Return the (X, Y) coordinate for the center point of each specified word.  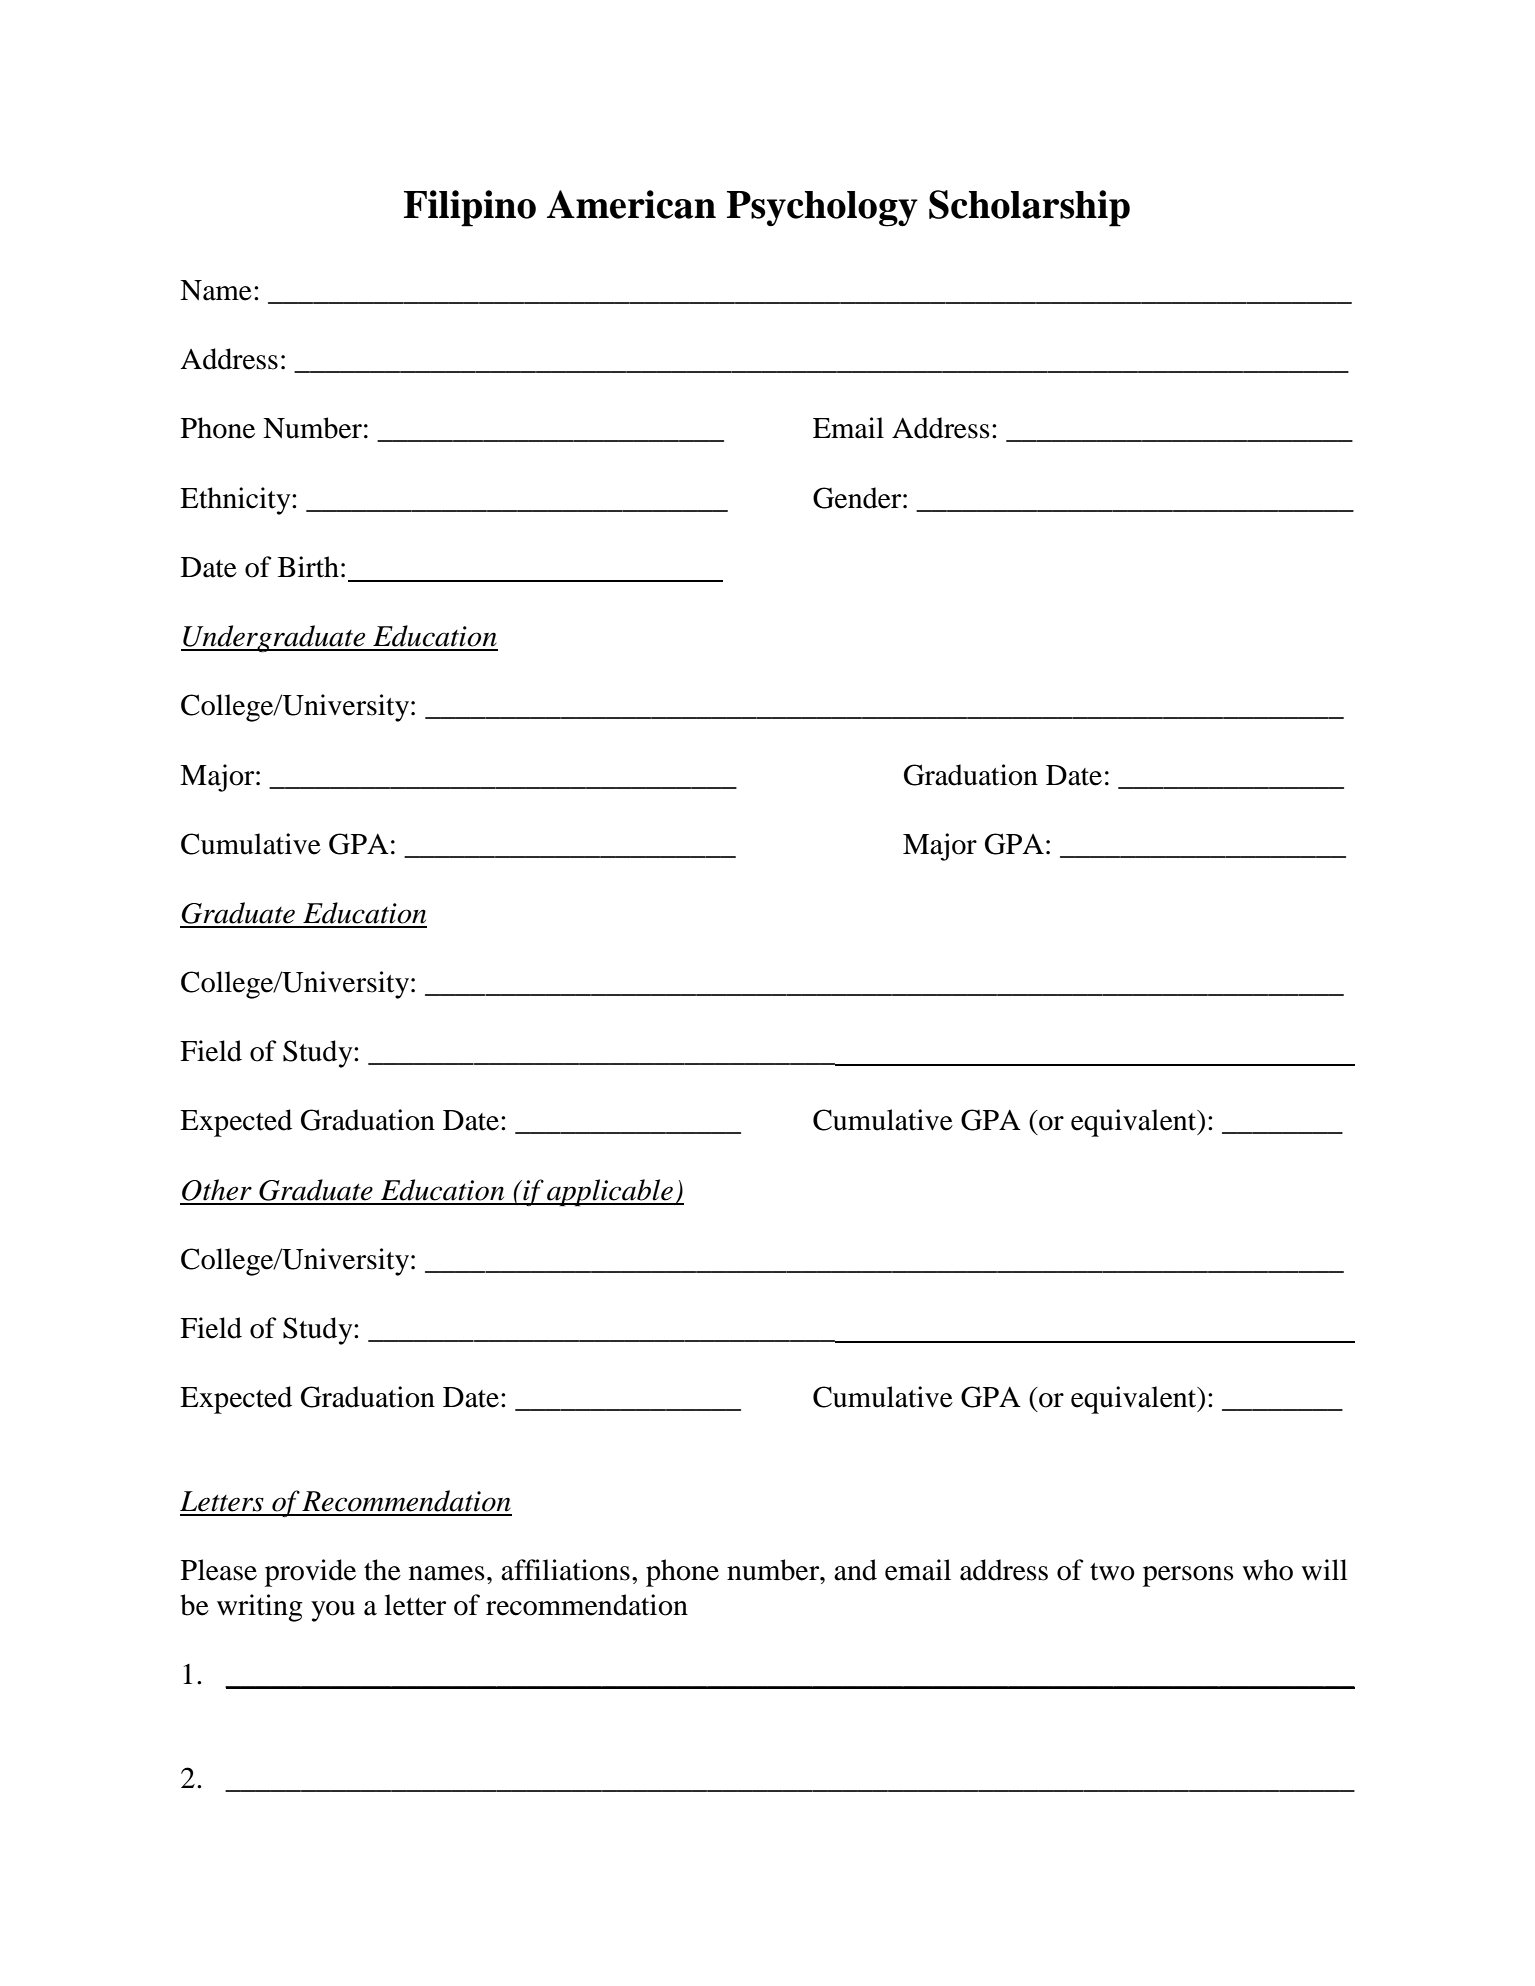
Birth (308, 567)
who (1267, 1570)
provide (310, 1573)
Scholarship (1029, 208)
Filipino (470, 208)
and (855, 1570)
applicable (610, 1193)
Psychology (822, 209)
